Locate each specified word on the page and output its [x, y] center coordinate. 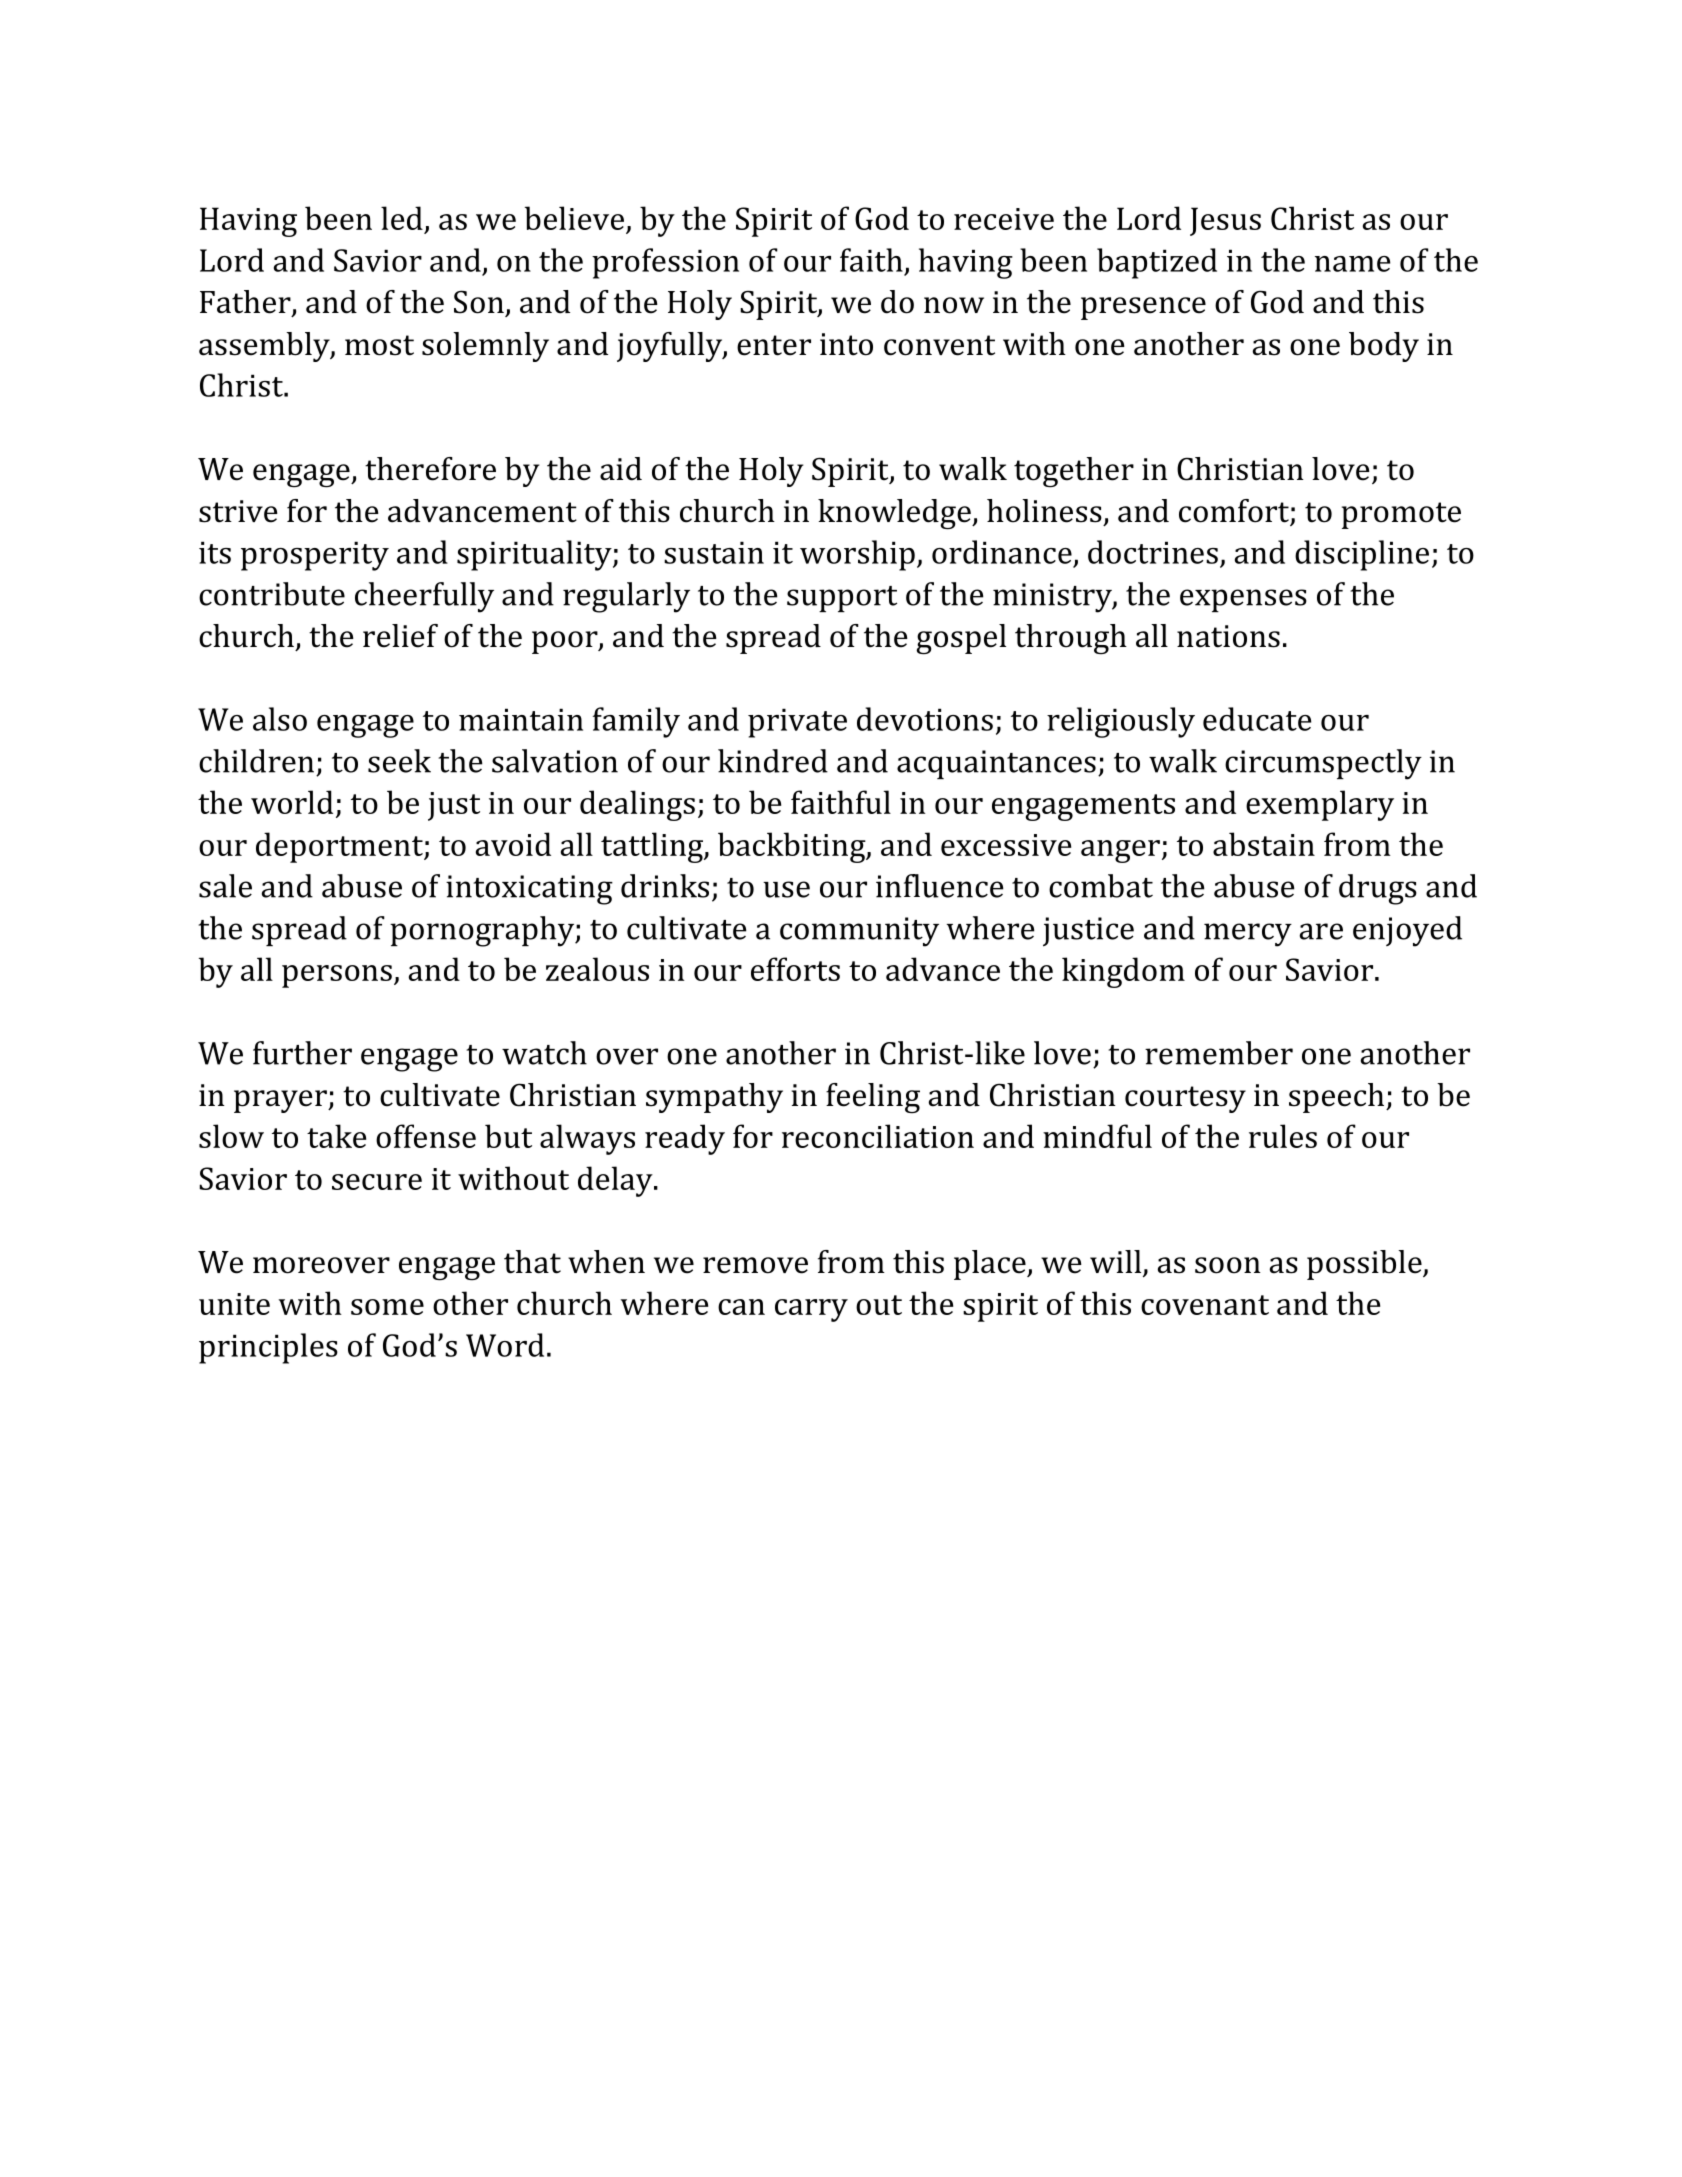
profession [665, 263]
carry [811, 1310]
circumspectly [1323, 764]
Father [246, 303]
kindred [773, 761]
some [387, 1307]
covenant [1205, 1305]
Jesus [1225, 221]
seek [399, 761]
